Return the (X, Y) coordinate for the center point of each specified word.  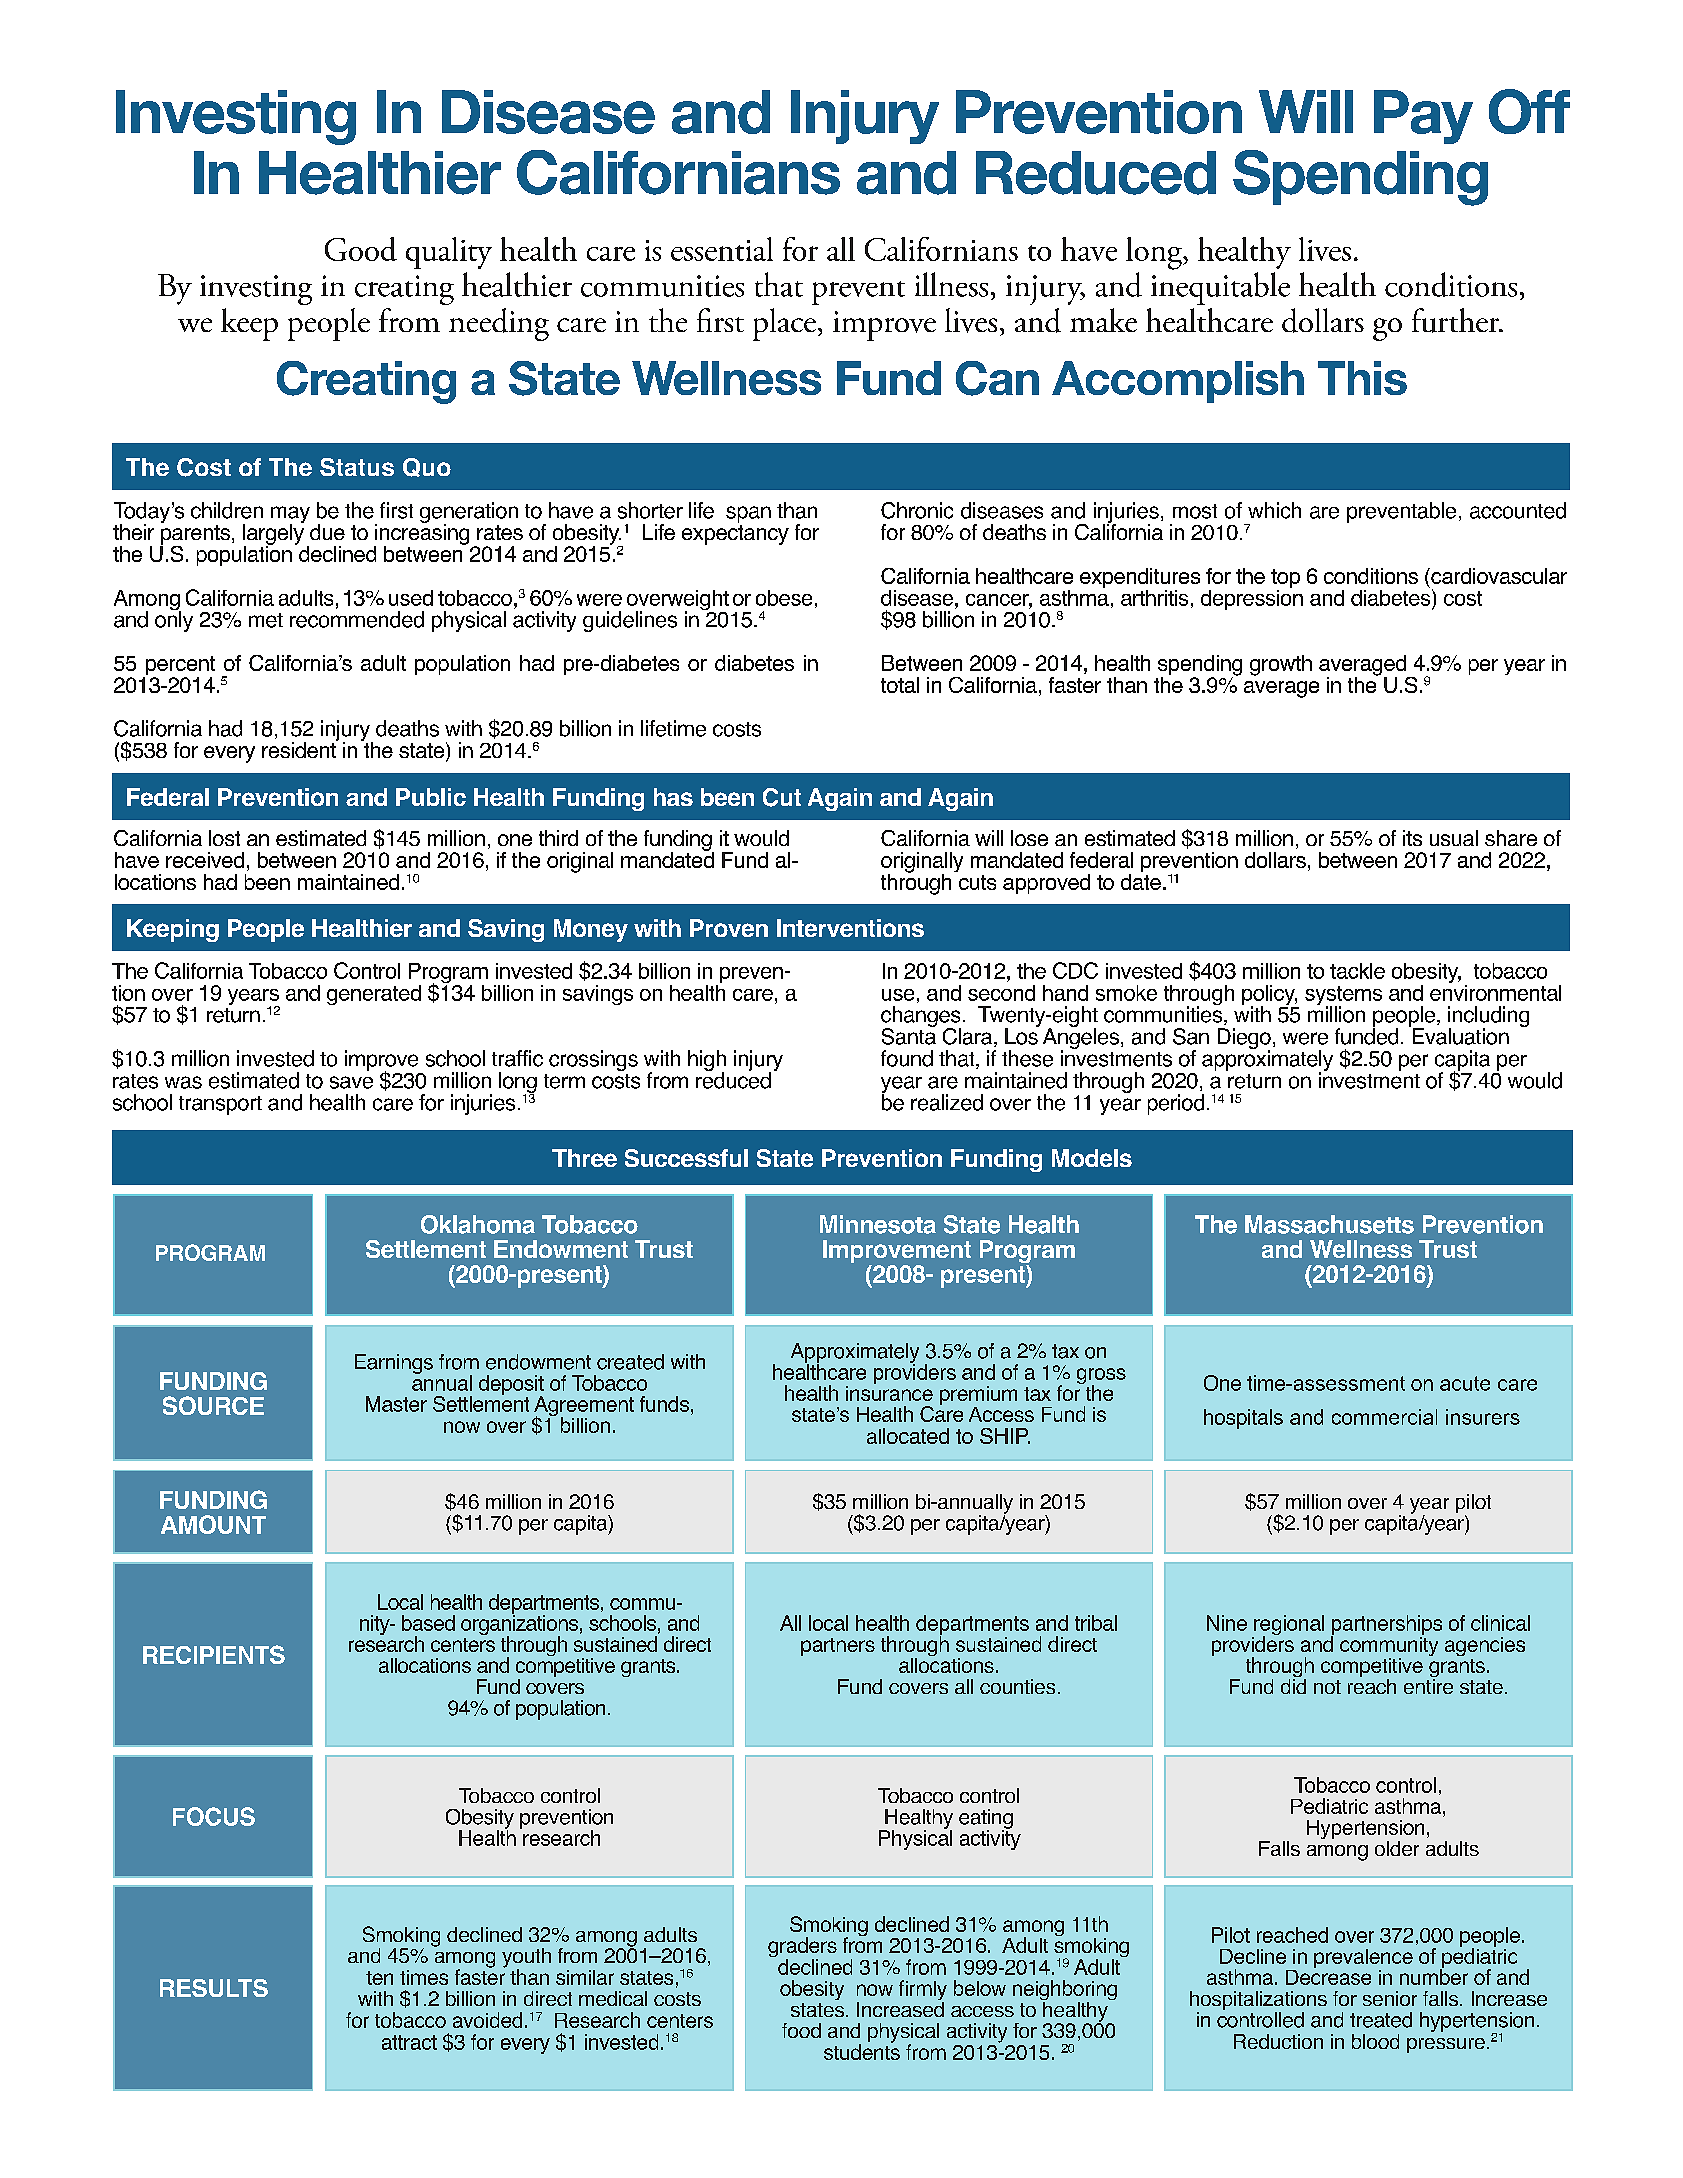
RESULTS (214, 1988)
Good (361, 249)
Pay (1423, 117)
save (351, 1082)
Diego (1244, 1040)
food (801, 2030)
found (907, 1058)
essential (722, 249)
